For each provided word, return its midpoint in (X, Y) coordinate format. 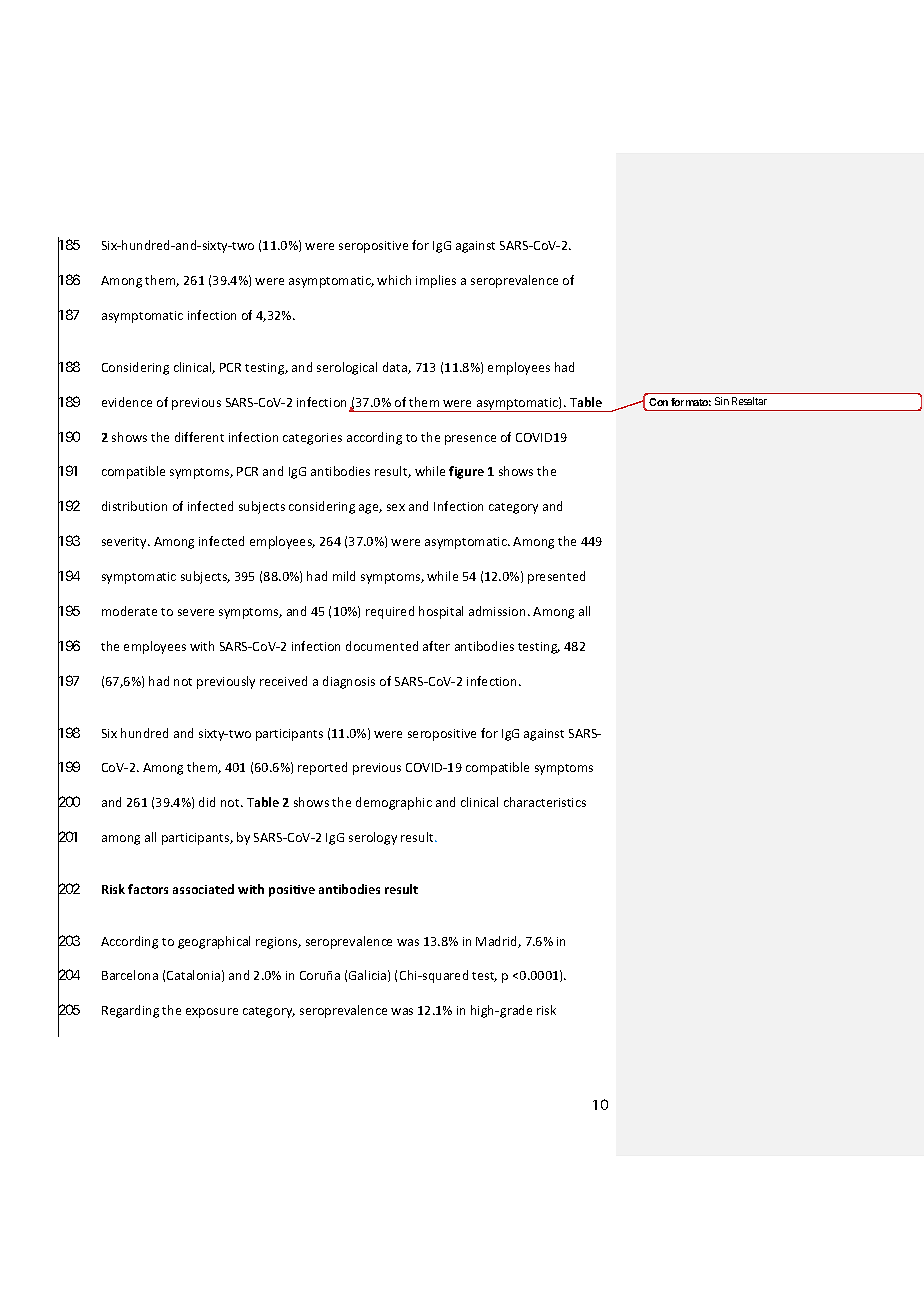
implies (436, 281)
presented (556, 577)
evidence (127, 402)
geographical (214, 942)
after (436, 646)
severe (196, 612)
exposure (212, 1013)
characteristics (545, 802)
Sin (722, 401)
